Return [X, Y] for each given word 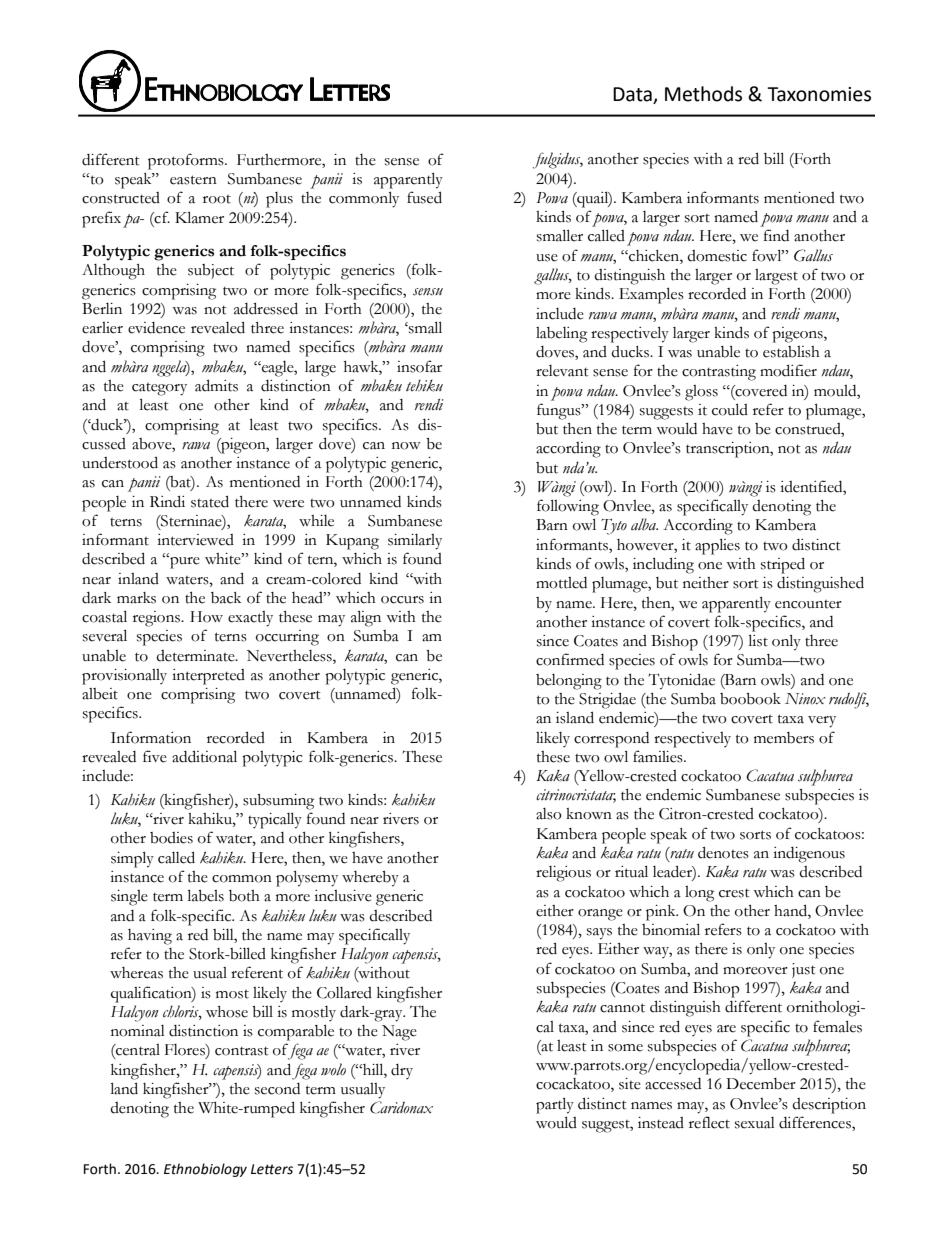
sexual [755, 1123]
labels [206, 895]
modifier [788, 370]
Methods [703, 94]
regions [157, 619]
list [758, 640]
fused [424, 197]
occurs [402, 600]
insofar [419, 366]
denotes [723, 852]
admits [216, 385]
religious [563, 874]
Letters [272, 1169]
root [217, 199]
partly [555, 1105]
